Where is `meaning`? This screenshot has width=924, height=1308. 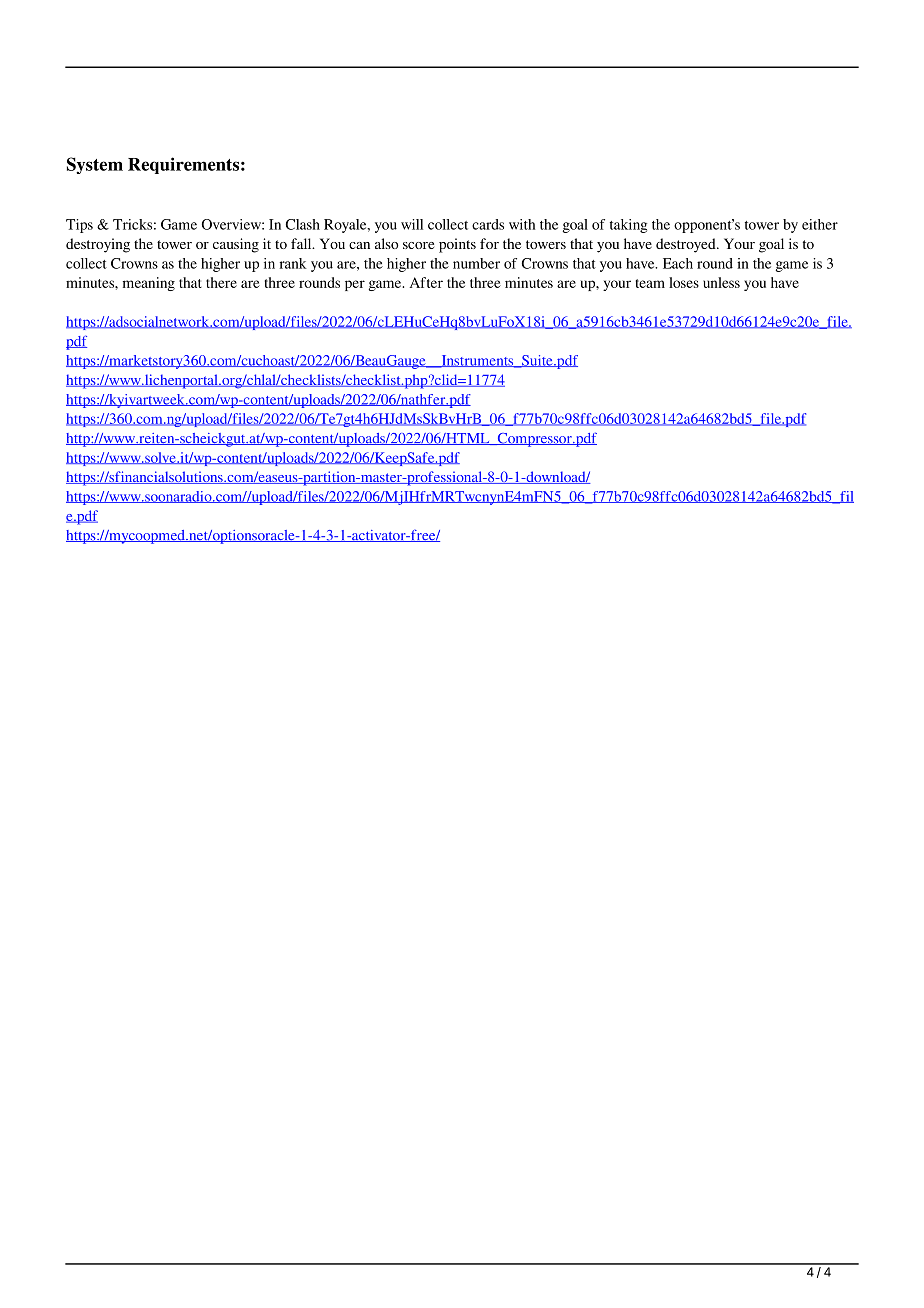
meaning is located at coordinates (149, 284).
